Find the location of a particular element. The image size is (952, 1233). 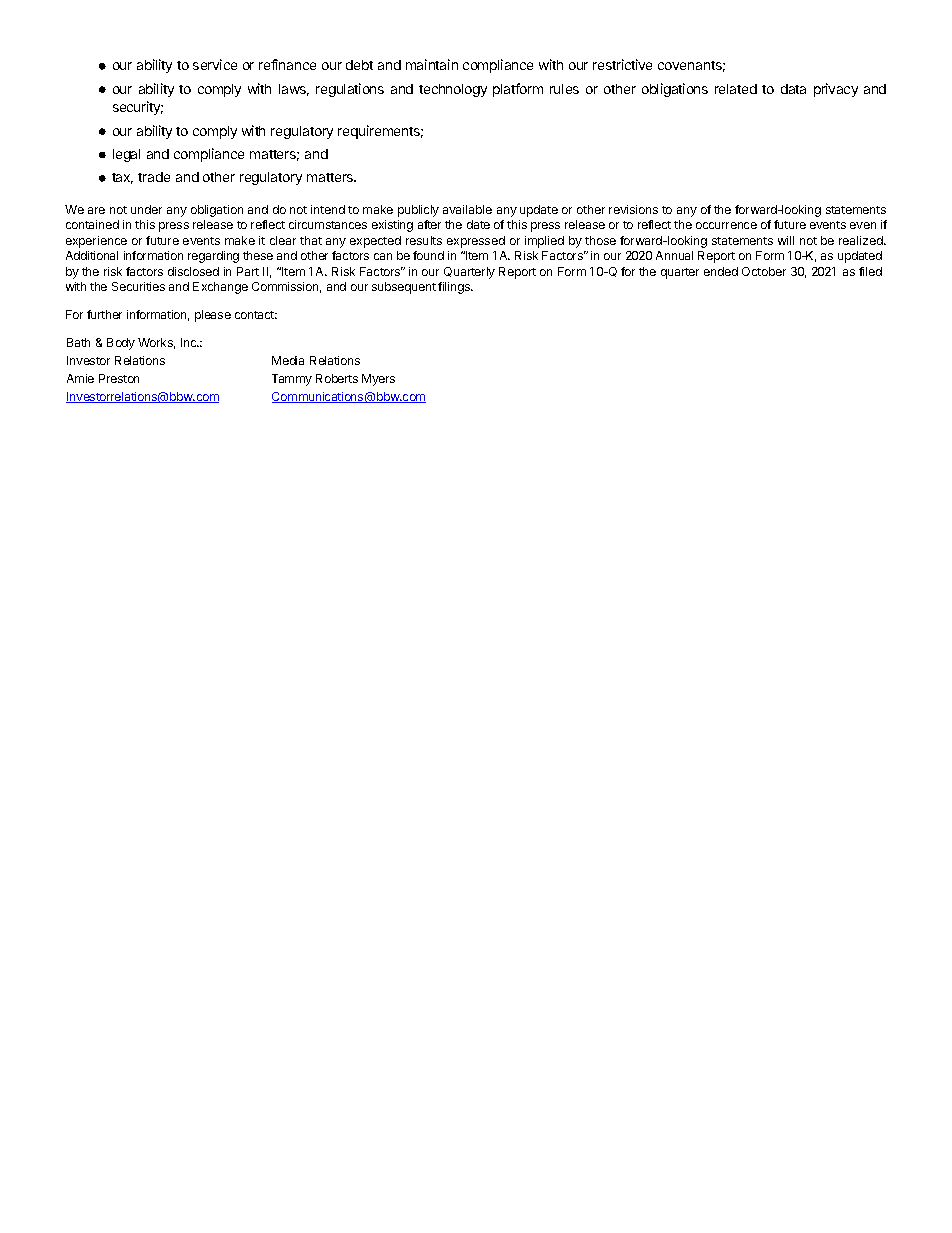

data is located at coordinates (793, 89).
